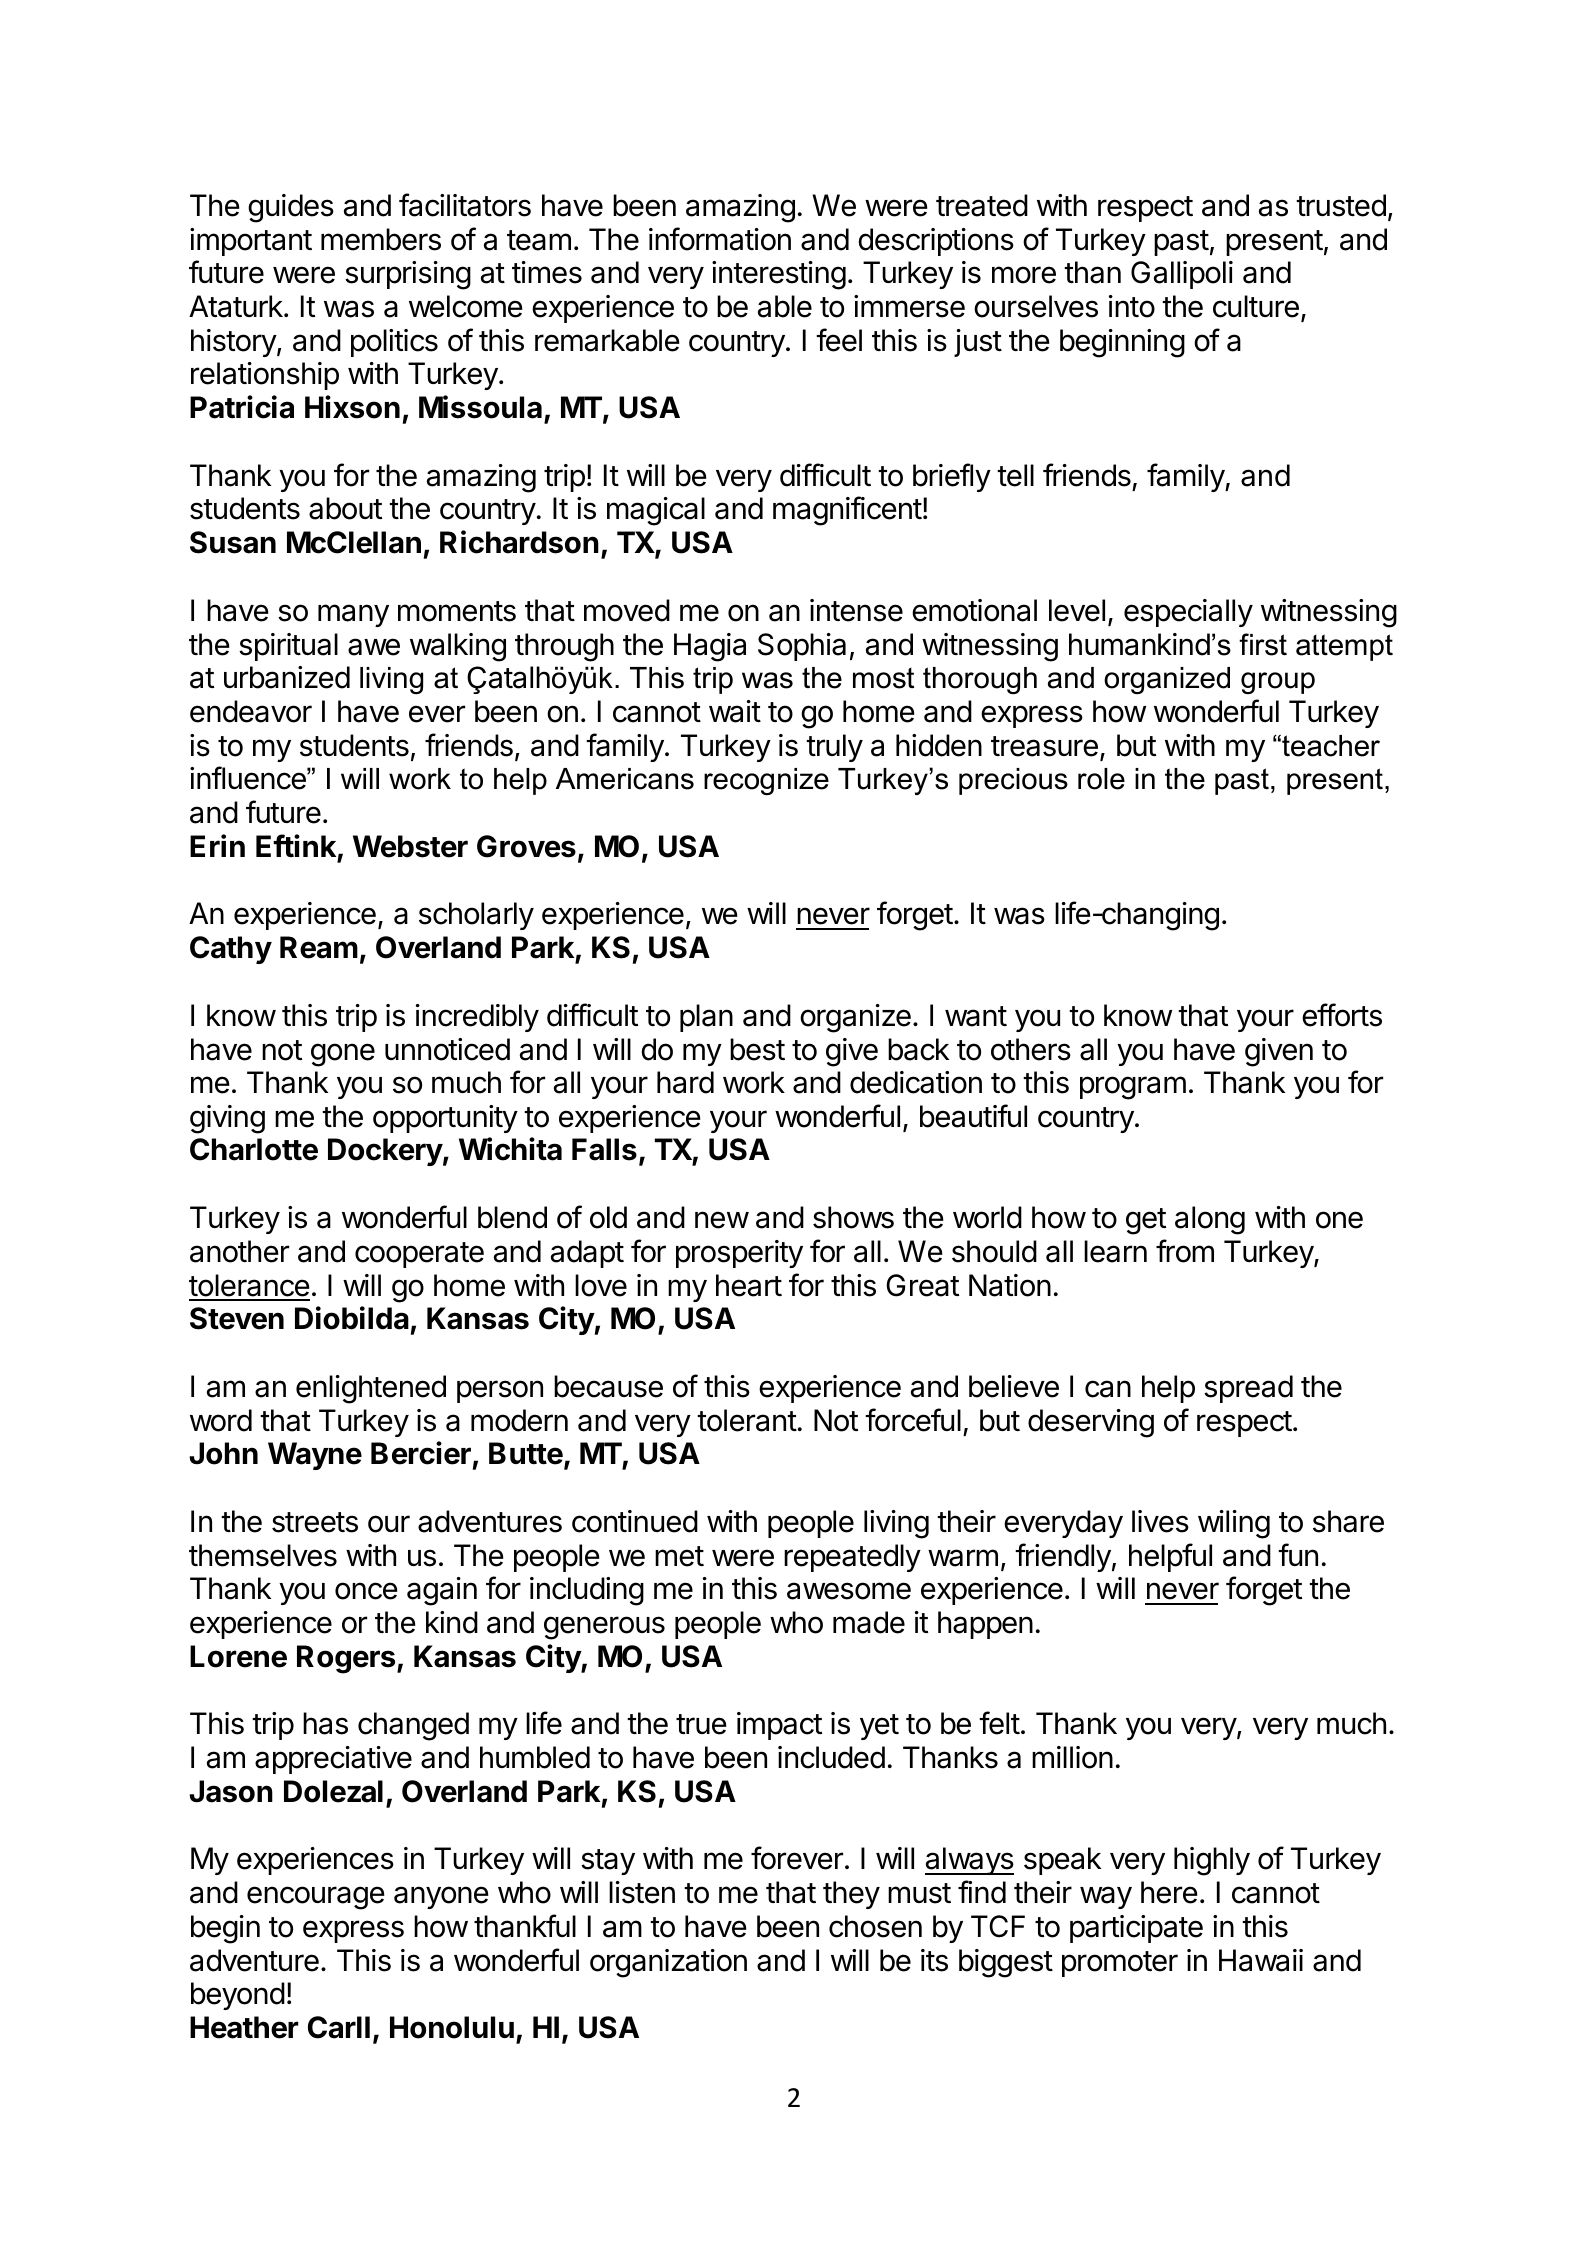 The height and width of the screenshot is (2246, 1588). What do you see at coordinates (381, 239) in the screenshot?
I see `members` at bounding box center [381, 239].
